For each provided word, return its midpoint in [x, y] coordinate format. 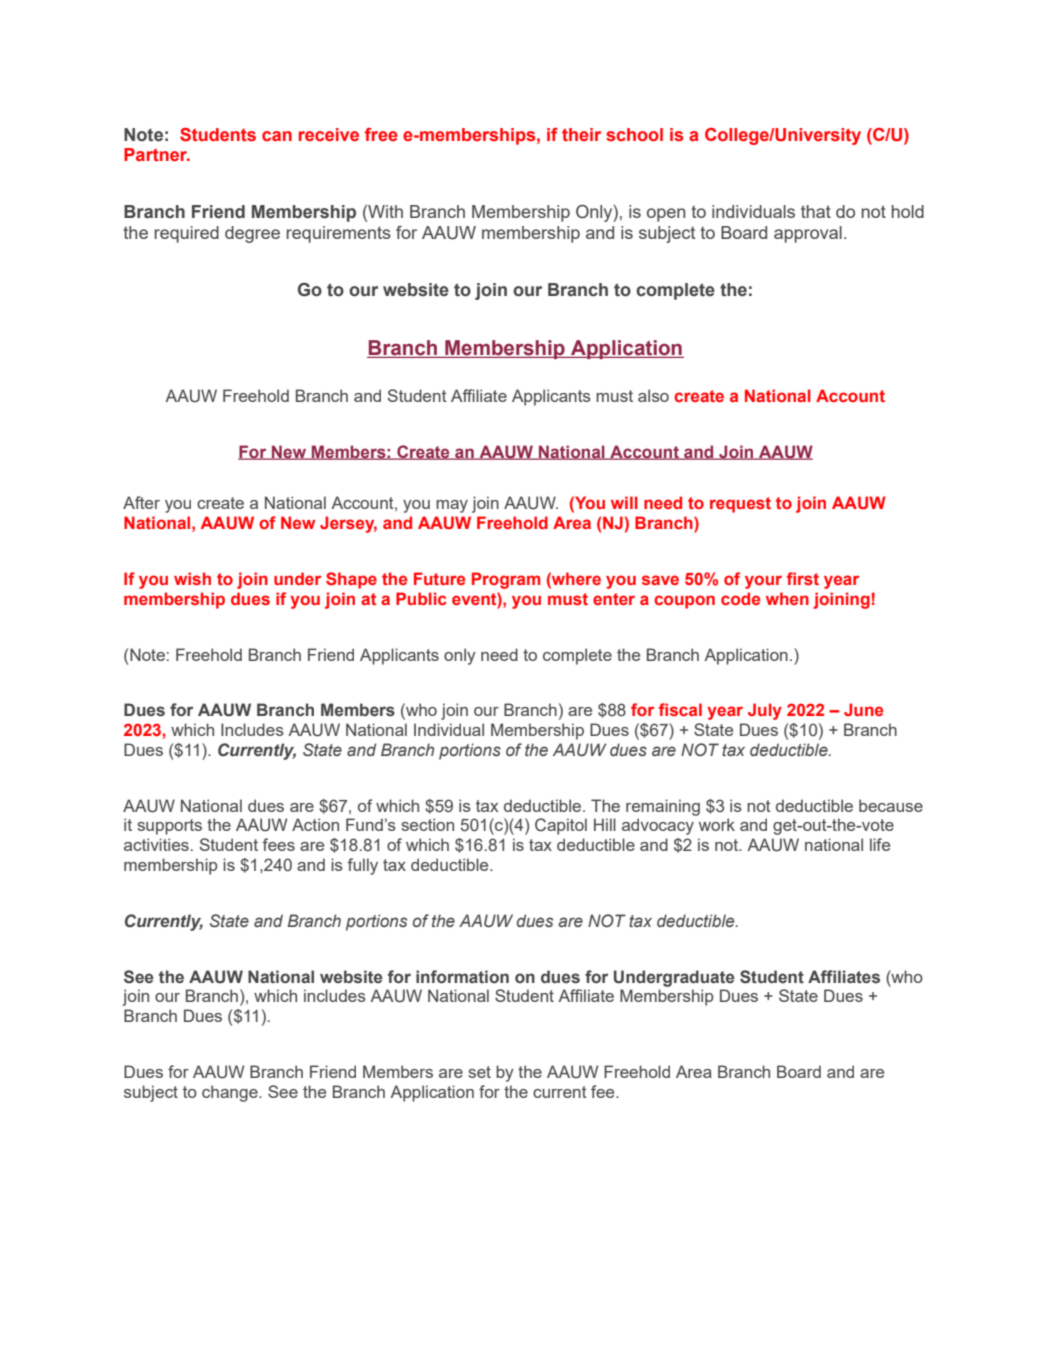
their [581, 134]
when [787, 598]
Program [506, 580]
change [231, 1093]
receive [329, 134]
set [479, 1072]
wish [192, 578]
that [816, 211]
